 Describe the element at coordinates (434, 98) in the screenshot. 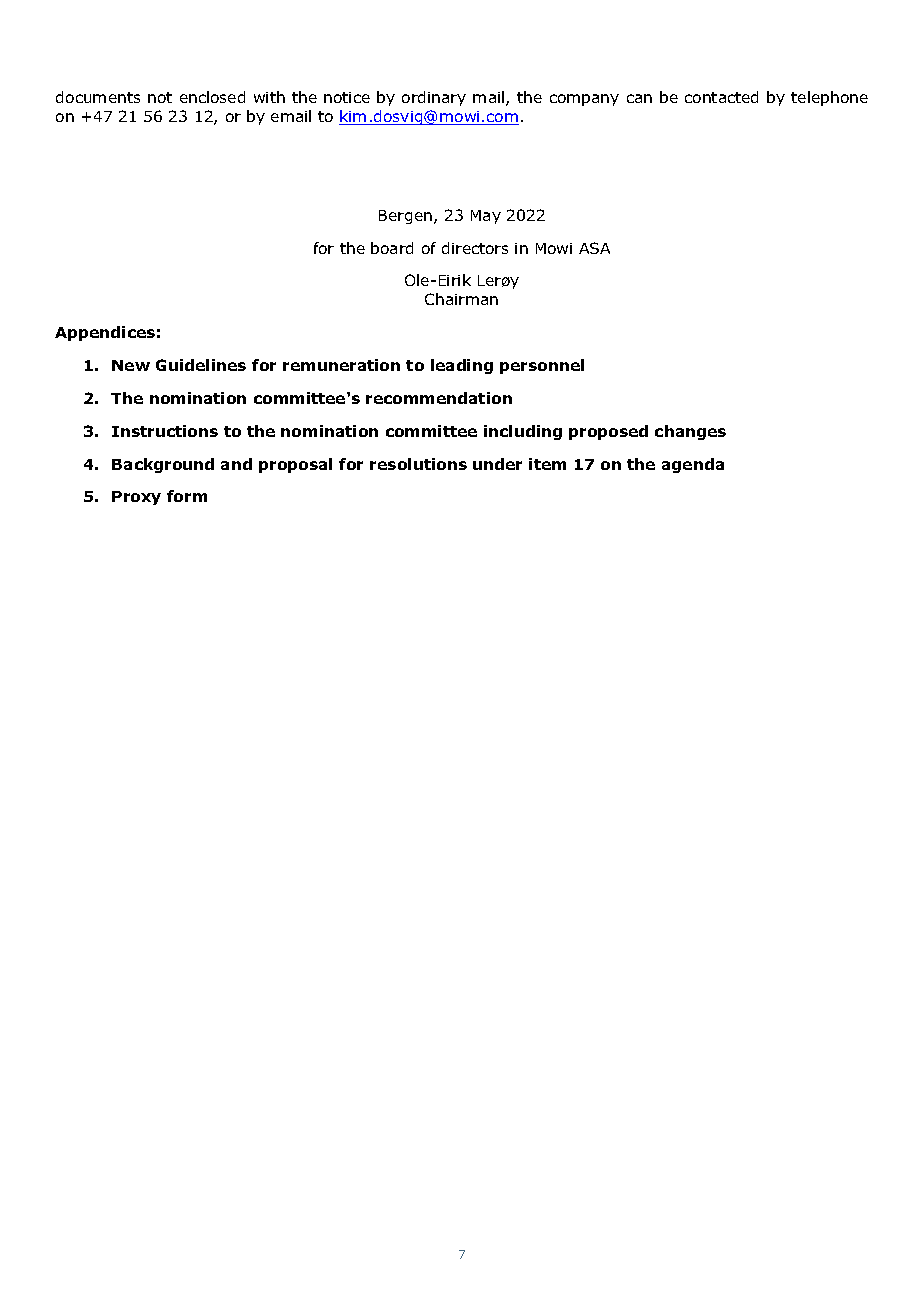

I see `ordinary` at that location.
